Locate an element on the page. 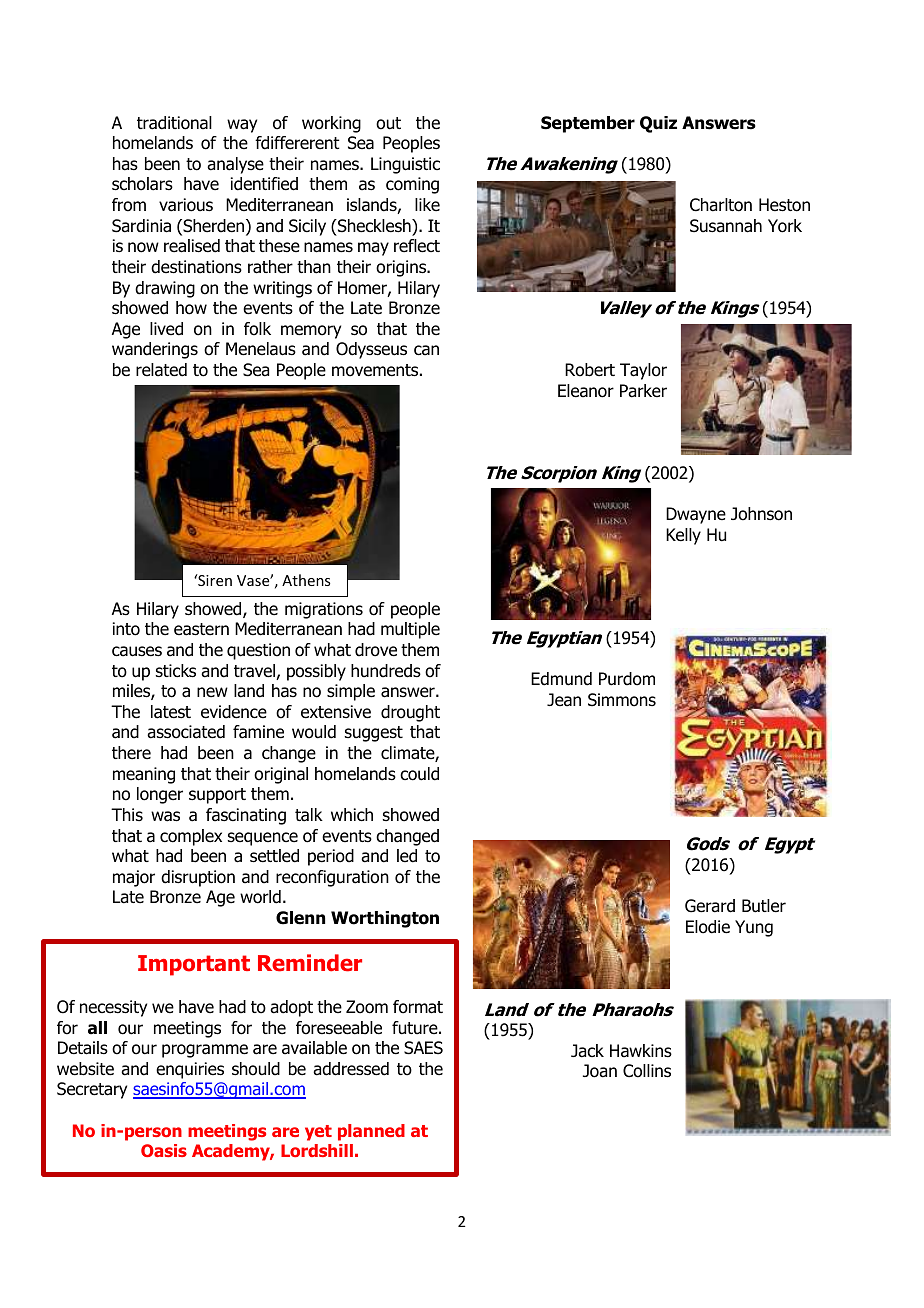  Quiz is located at coordinates (658, 124).
